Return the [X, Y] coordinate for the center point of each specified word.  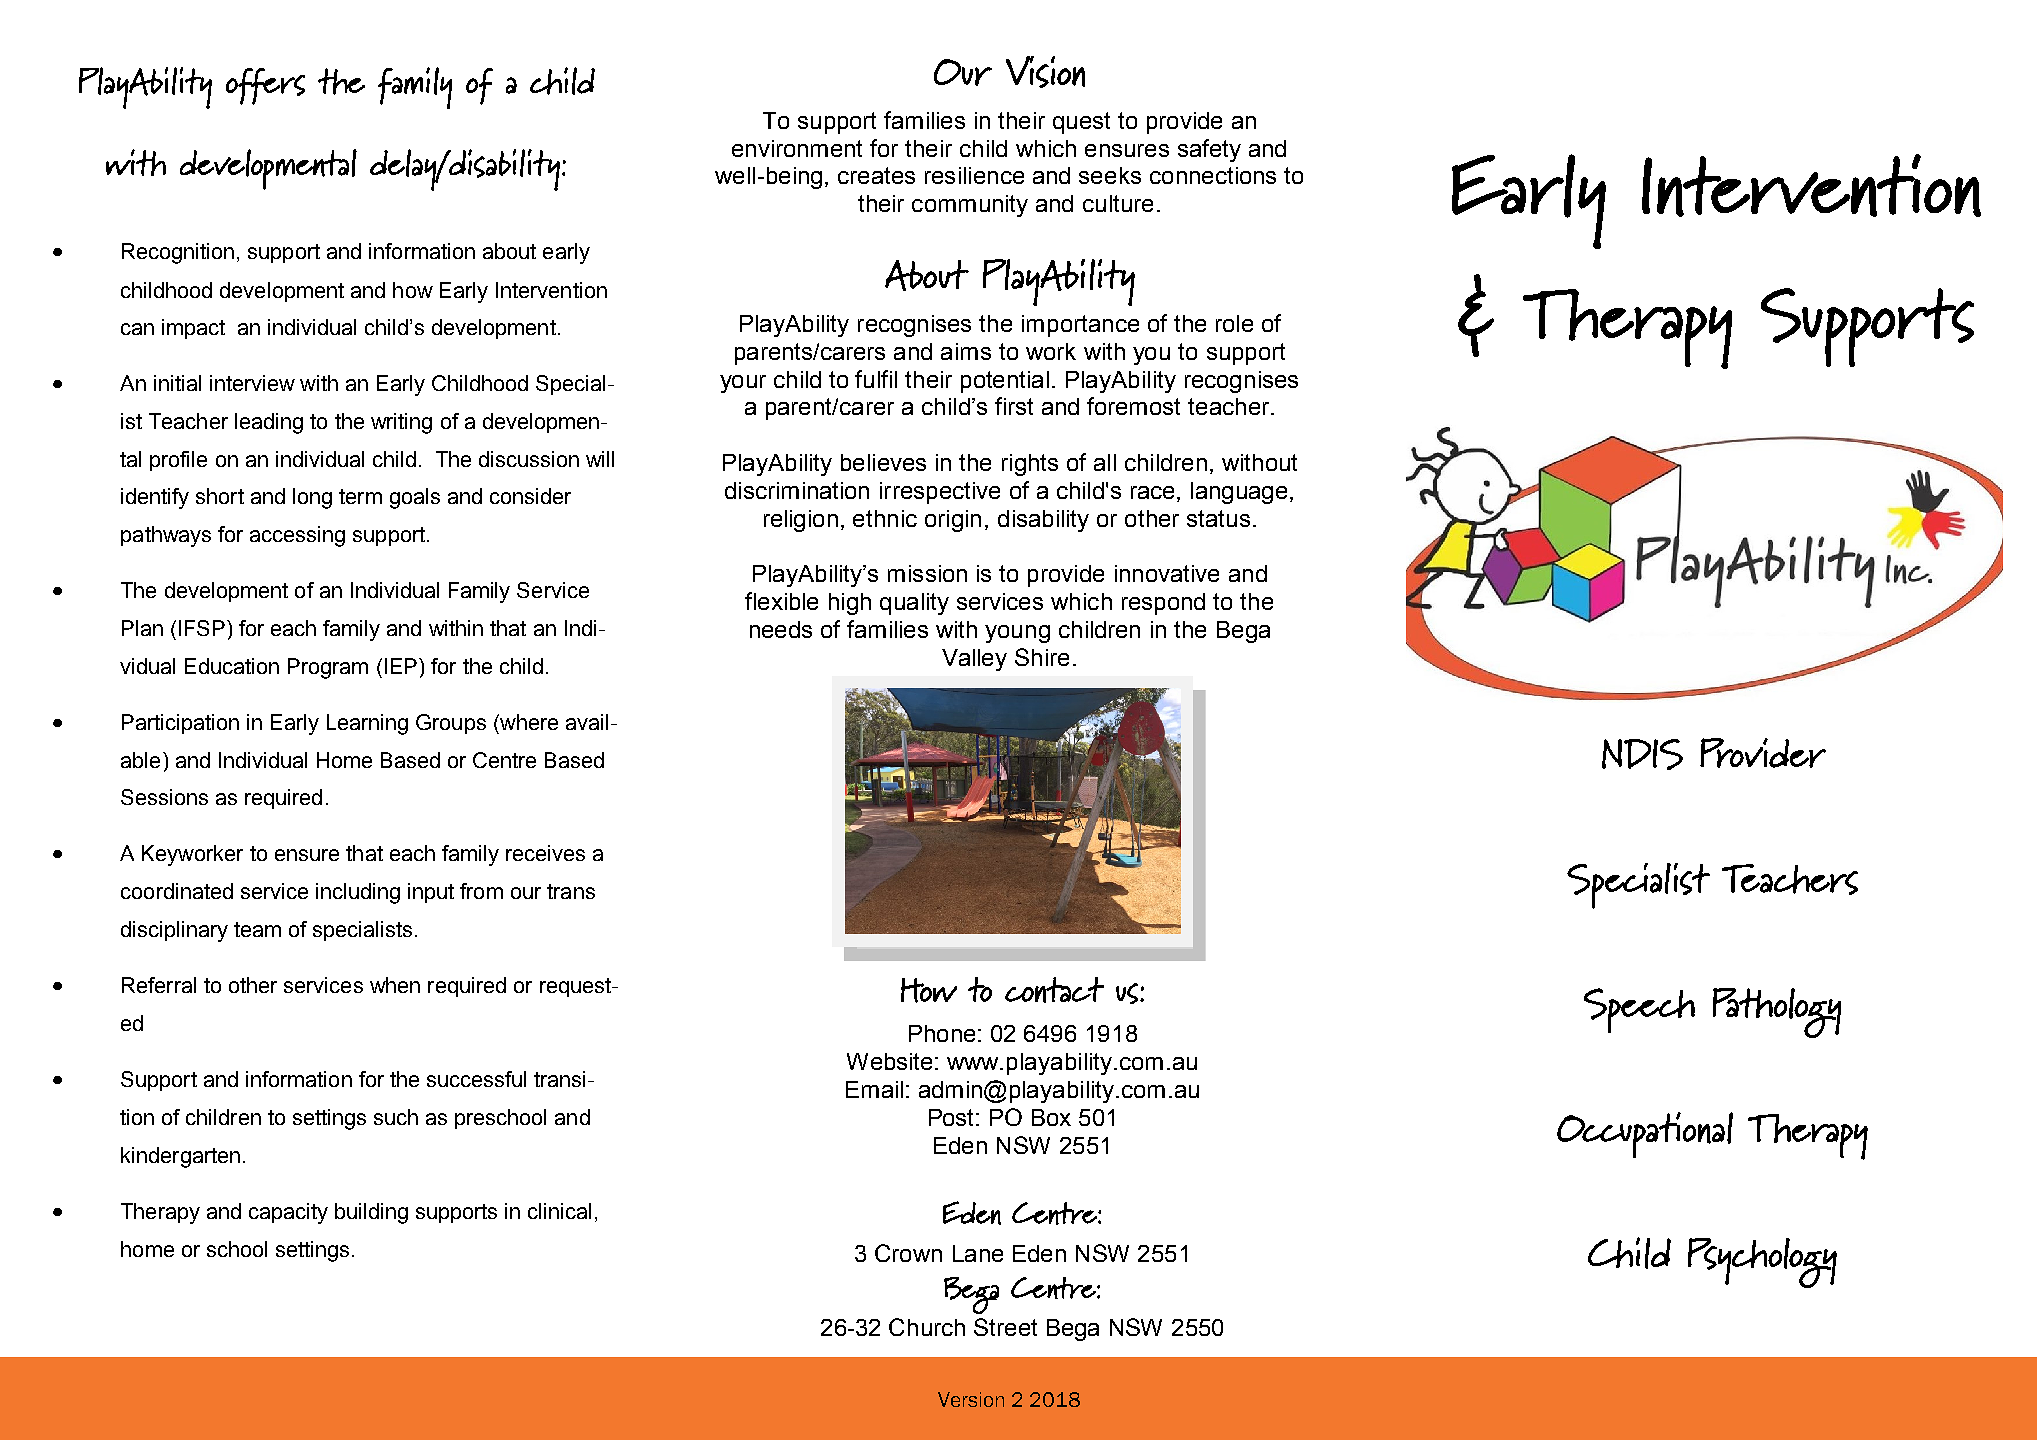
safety [1209, 150]
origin [953, 521]
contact [1054, 990]
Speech [1639, 1010]
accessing [297, 536]
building [371, 1213]
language [1239, 493]
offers [265, 86]
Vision [1045, 72]
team [257, 929]
